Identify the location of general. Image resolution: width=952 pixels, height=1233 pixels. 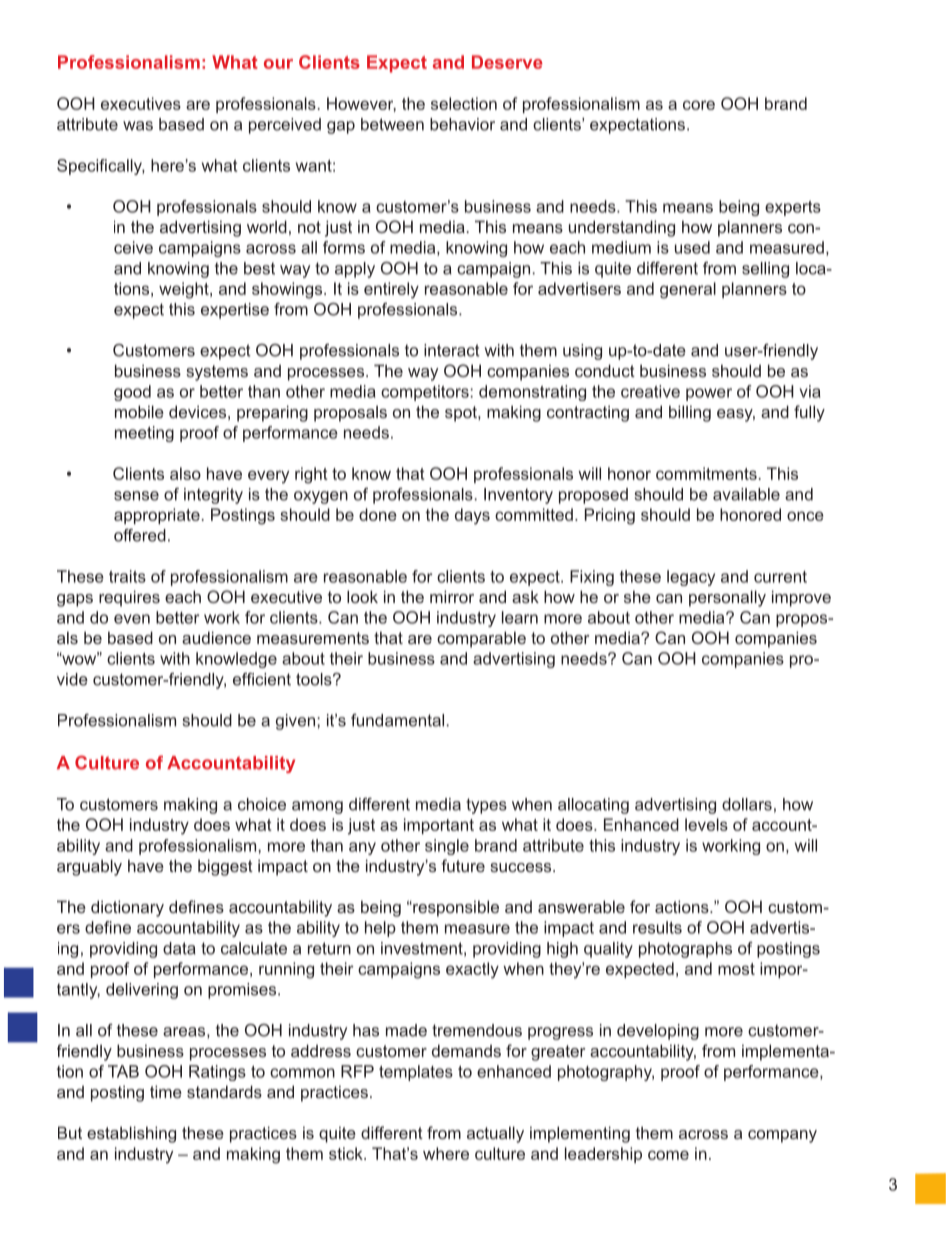
(688, 290).
